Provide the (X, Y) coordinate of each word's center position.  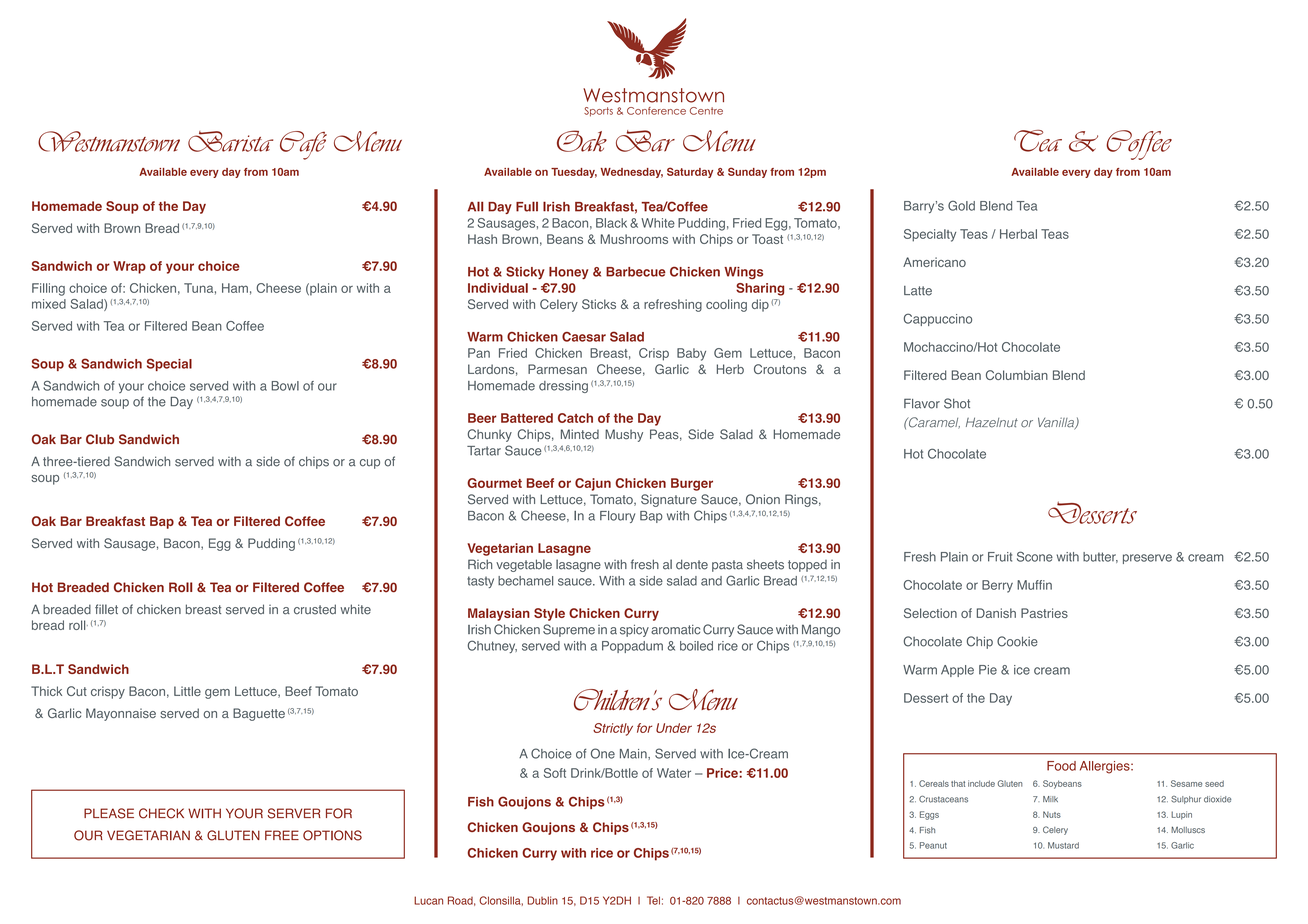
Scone (1035, 556)
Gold (961, 205)
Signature (669, 500)
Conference (656, 111)
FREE (282, 835)
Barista (230, 141)
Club (100, 439)
